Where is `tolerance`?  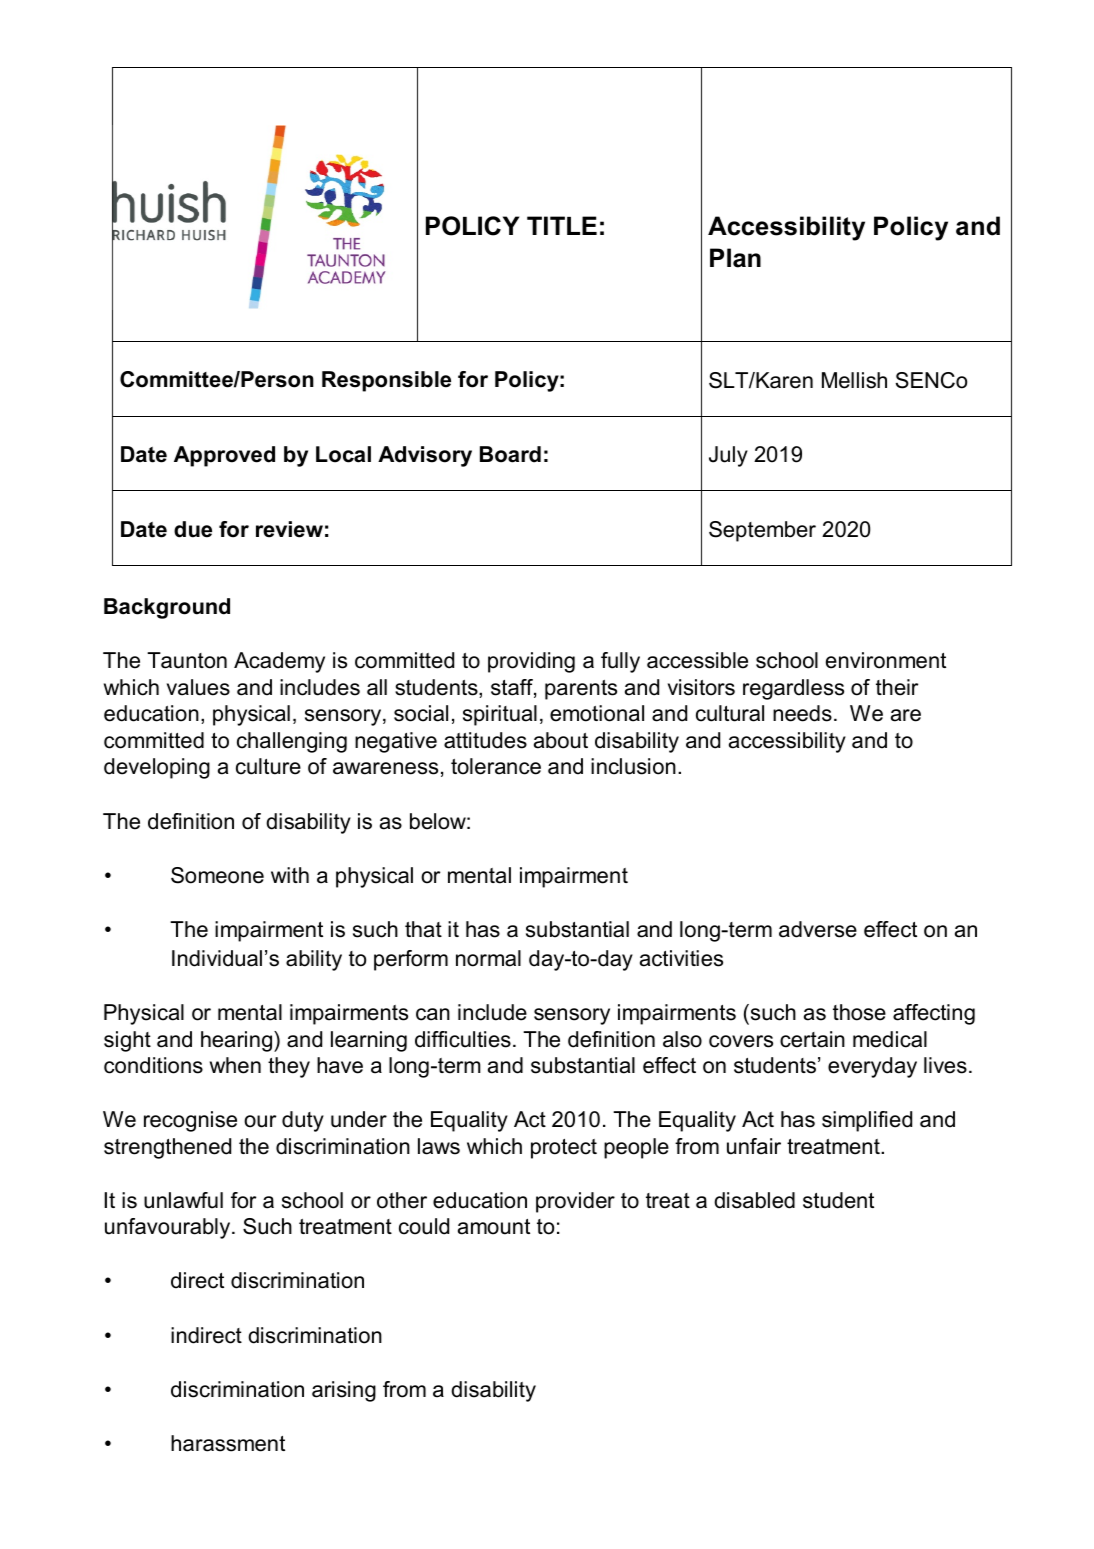 tolerance is located at coordinates (496, 766).
